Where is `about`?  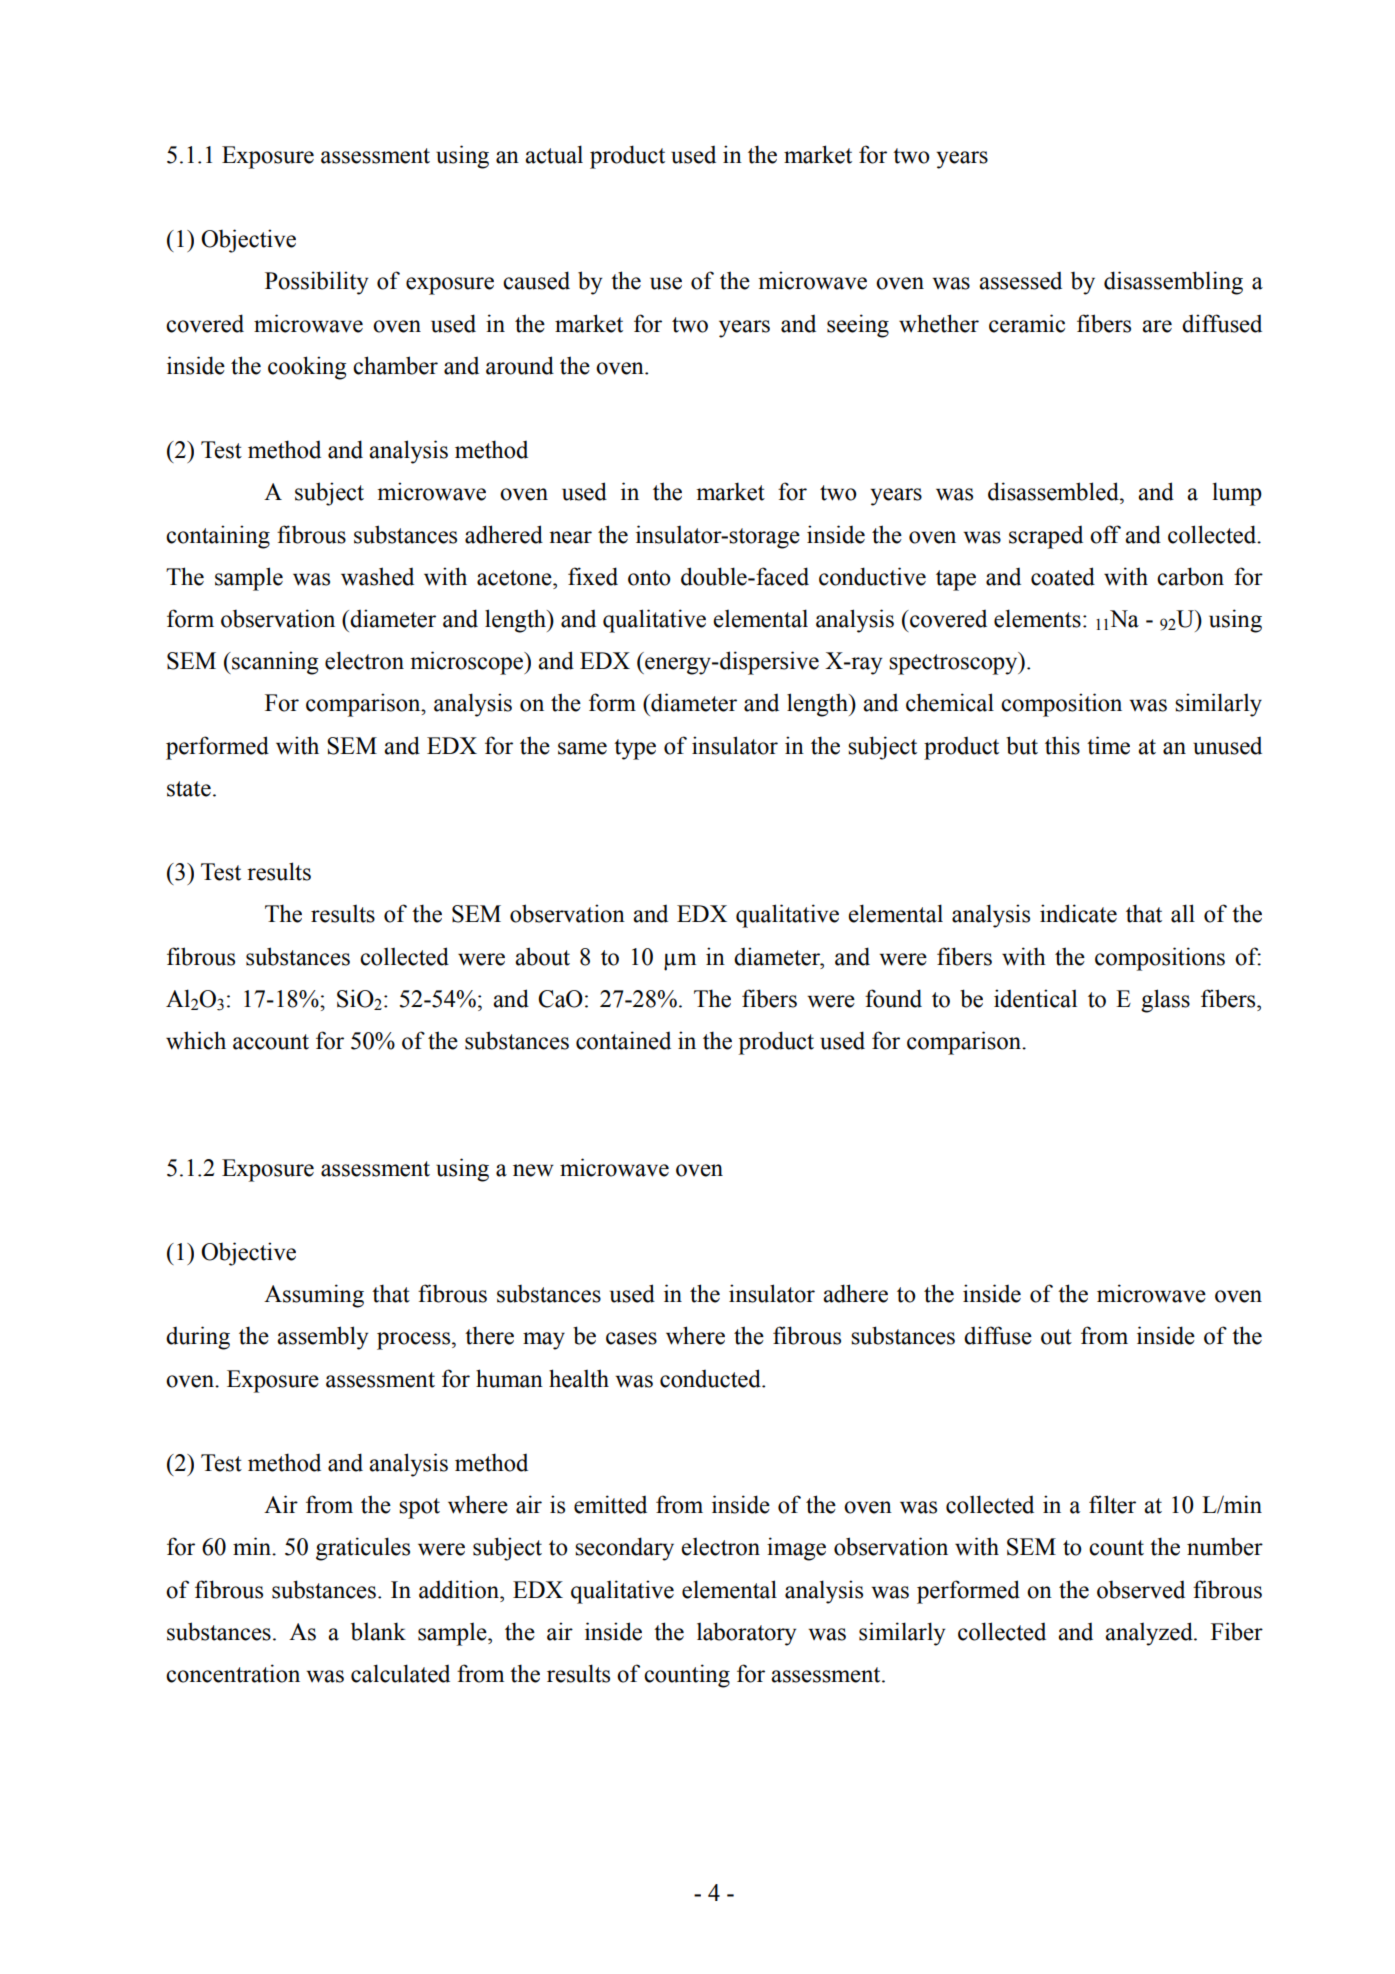 about is located at coordinates (542, 956).
